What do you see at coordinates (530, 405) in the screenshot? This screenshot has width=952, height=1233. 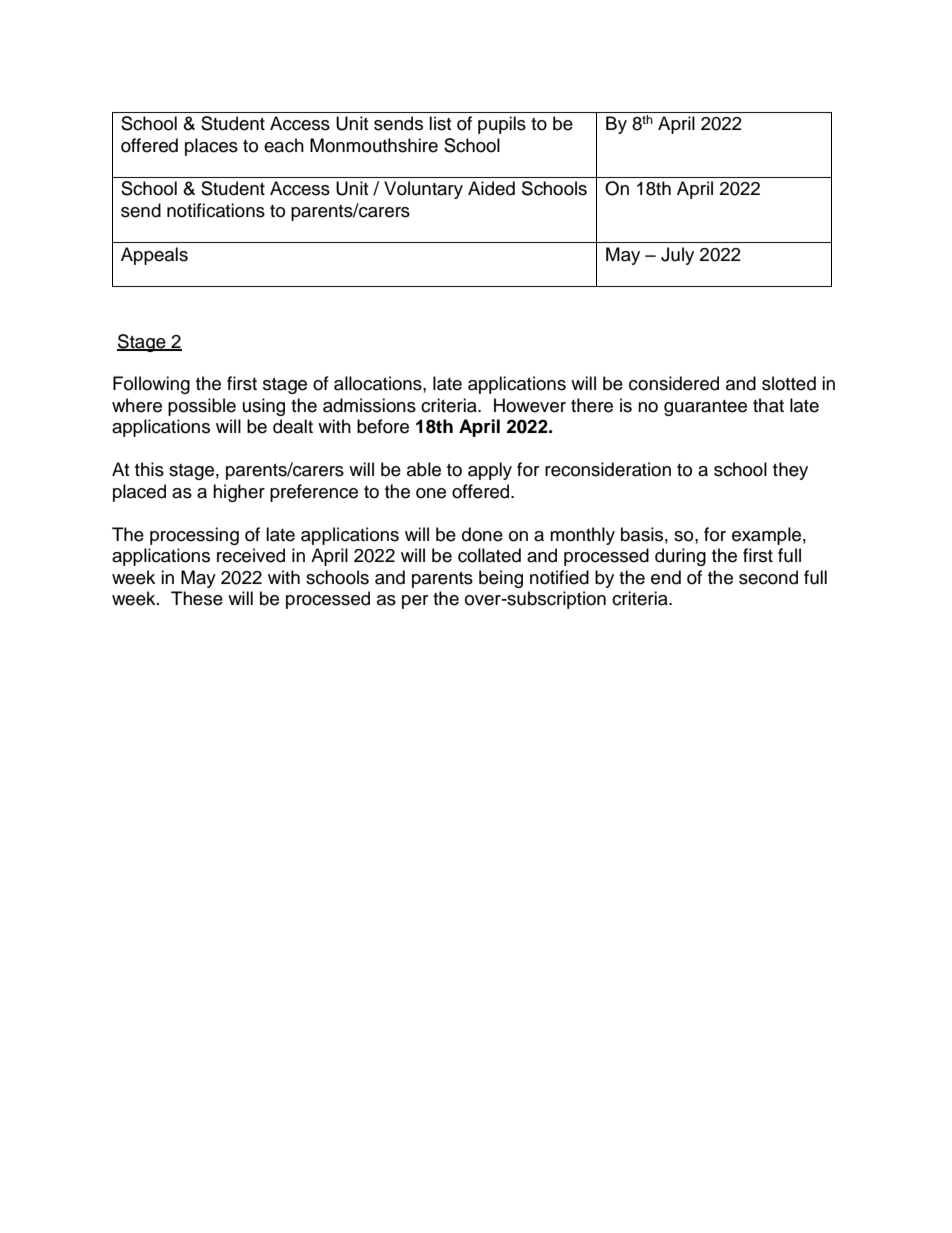 I see `However` at bounding box center [530, 405].
